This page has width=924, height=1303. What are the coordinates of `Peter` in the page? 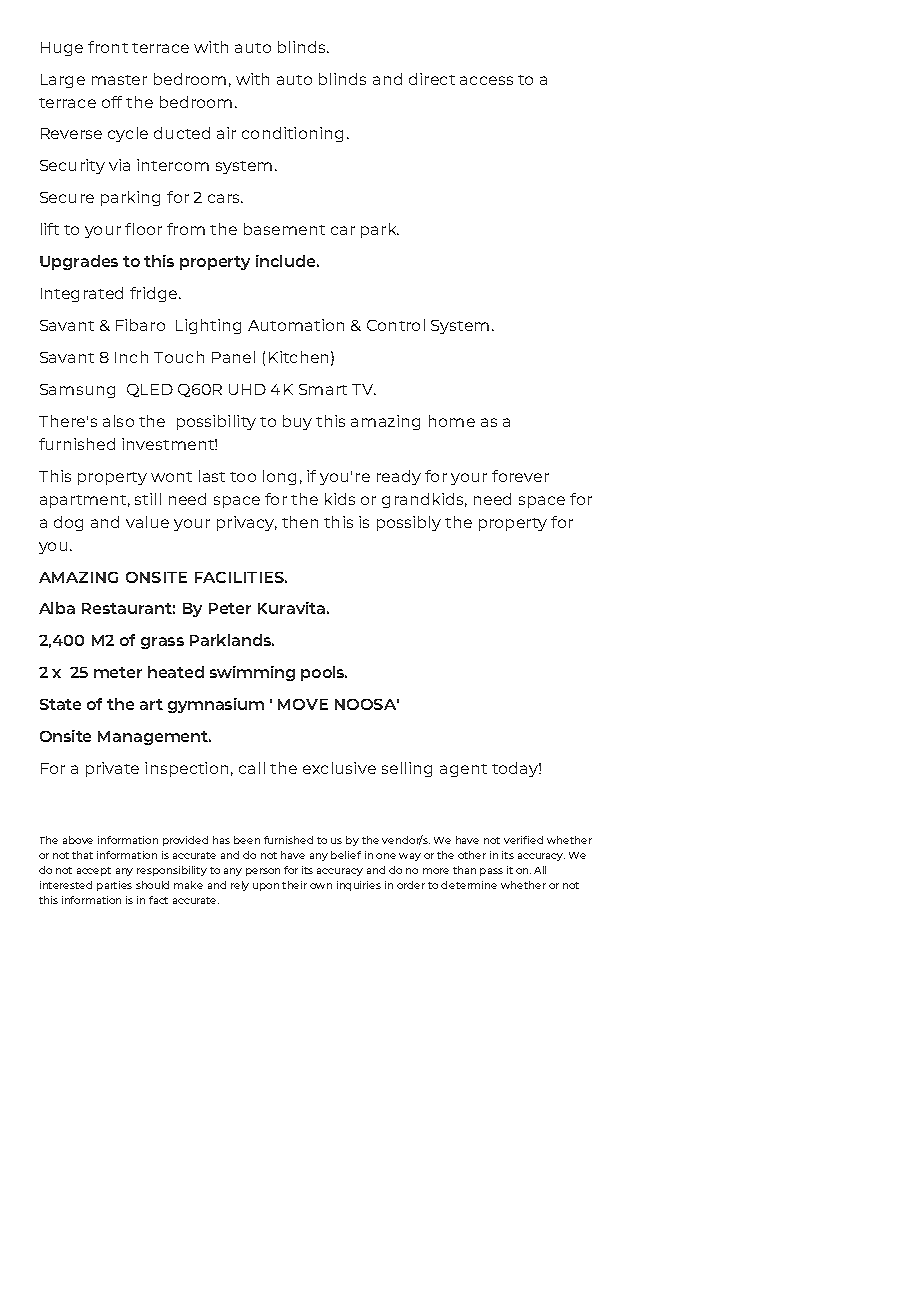 It's located at (230, 608).
